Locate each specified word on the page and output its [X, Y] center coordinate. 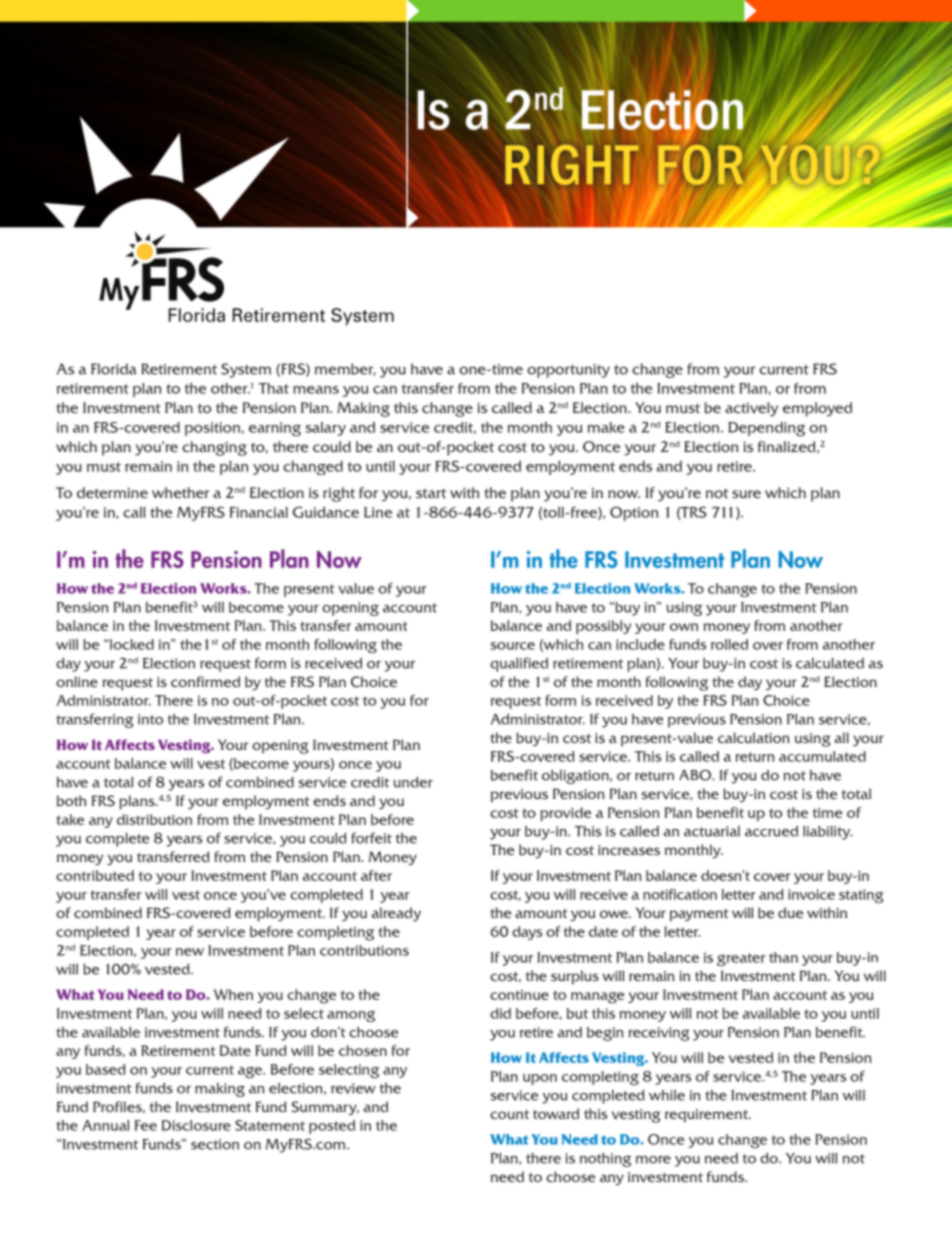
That [274, 388]
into [150, 719]
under [413, 782]
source [512, 646]
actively [751, 409]
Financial [259, 512]
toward [556, 1113]
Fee [146, 1125]
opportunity [568, 371]
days [527, 933]
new [190, 952]
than [783, 957]
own [684, 627]
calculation [754, 737]
